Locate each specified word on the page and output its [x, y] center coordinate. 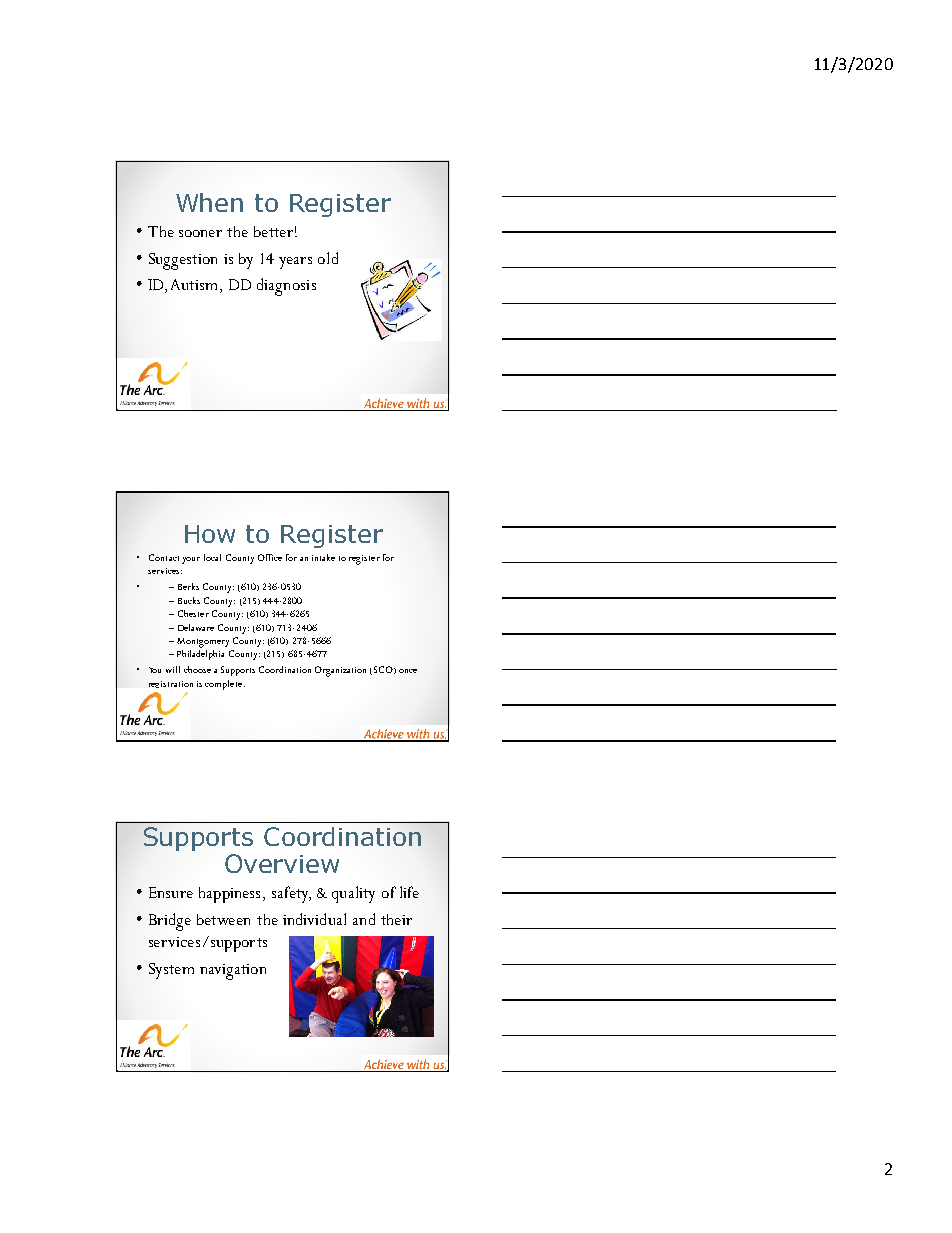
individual [314, 919]
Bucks [189, 600]
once [408, 671]
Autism [196, 286]
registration [171, 684]
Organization [340, 671]
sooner [200, 233]
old [328, 258]
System [171, 971]
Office [270, 557]
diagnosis [286, 287]
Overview [282, 863]
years [295, 263]
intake [323, 557]
